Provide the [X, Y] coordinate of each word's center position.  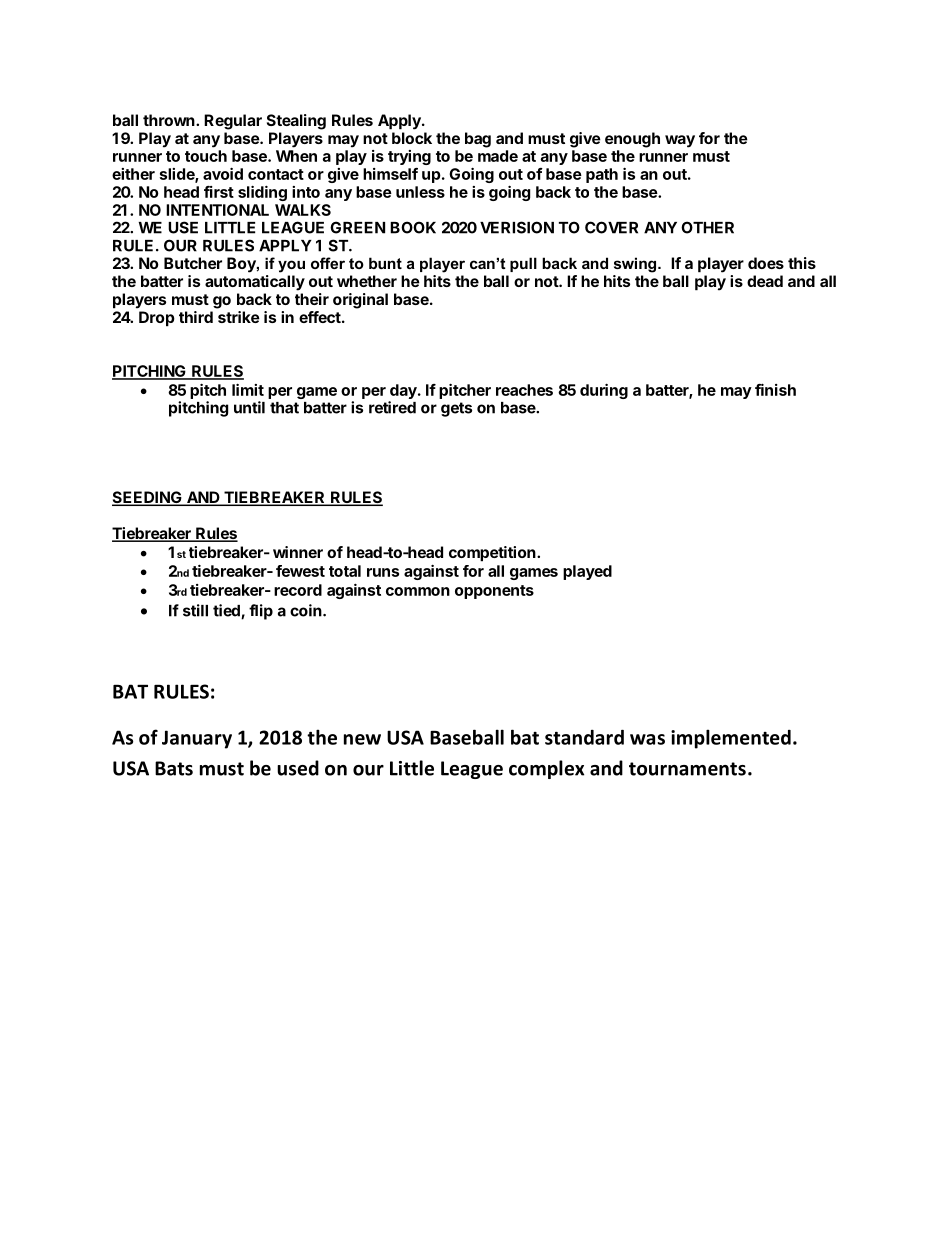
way [680, 141]
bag [478, 140]
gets [456, 409]
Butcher [193, 263]
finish [775, 389]
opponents [494, 592]
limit [248, 389]
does [766, 263]
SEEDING [148, 498]
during [604, 391]
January [197, 739]
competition [493, 554]
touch [206, 156]
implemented [731, 739]
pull [523, 264]
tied [227, 611]
